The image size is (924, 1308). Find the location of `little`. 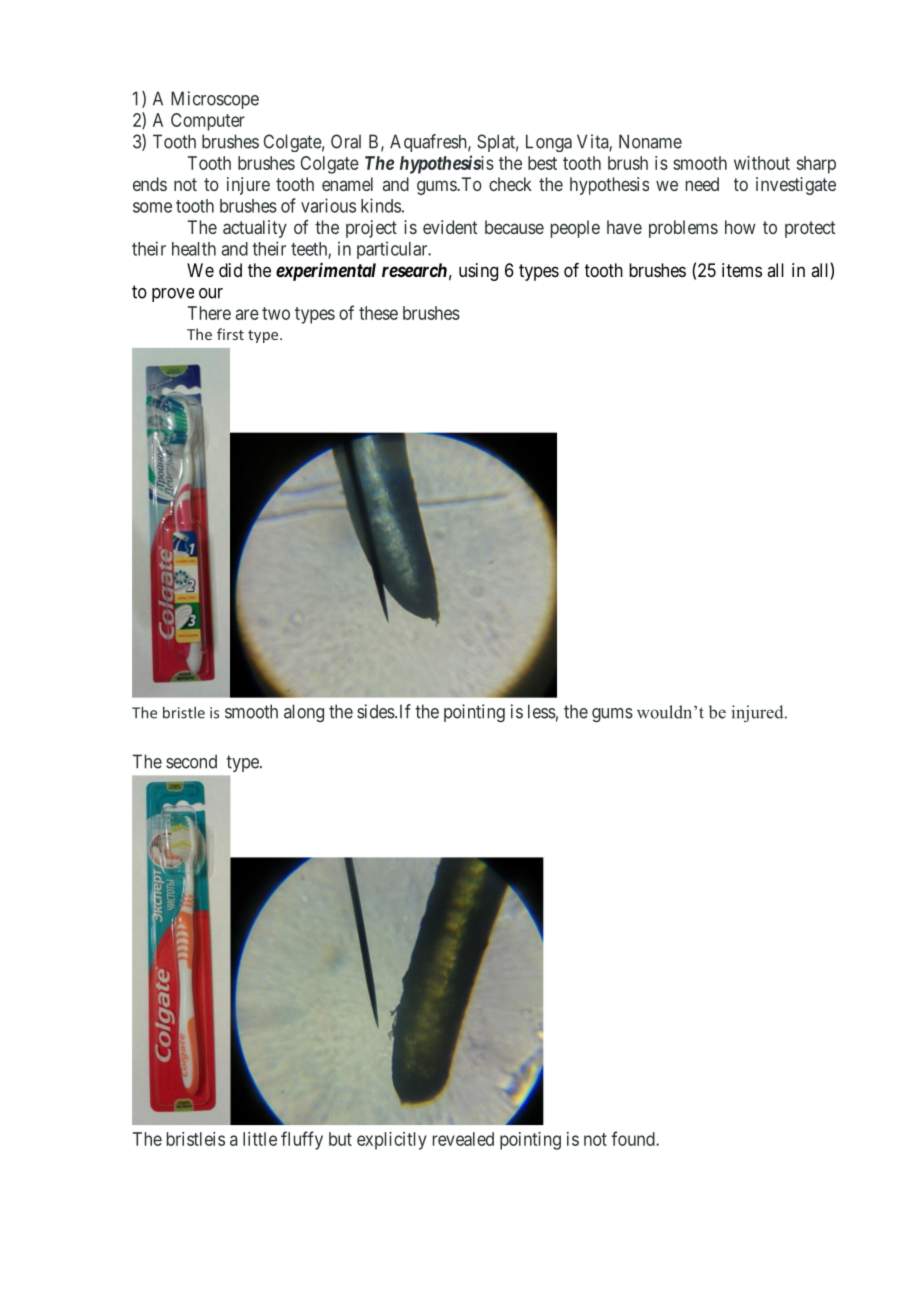

little is located at coordinates (260, 1139).
